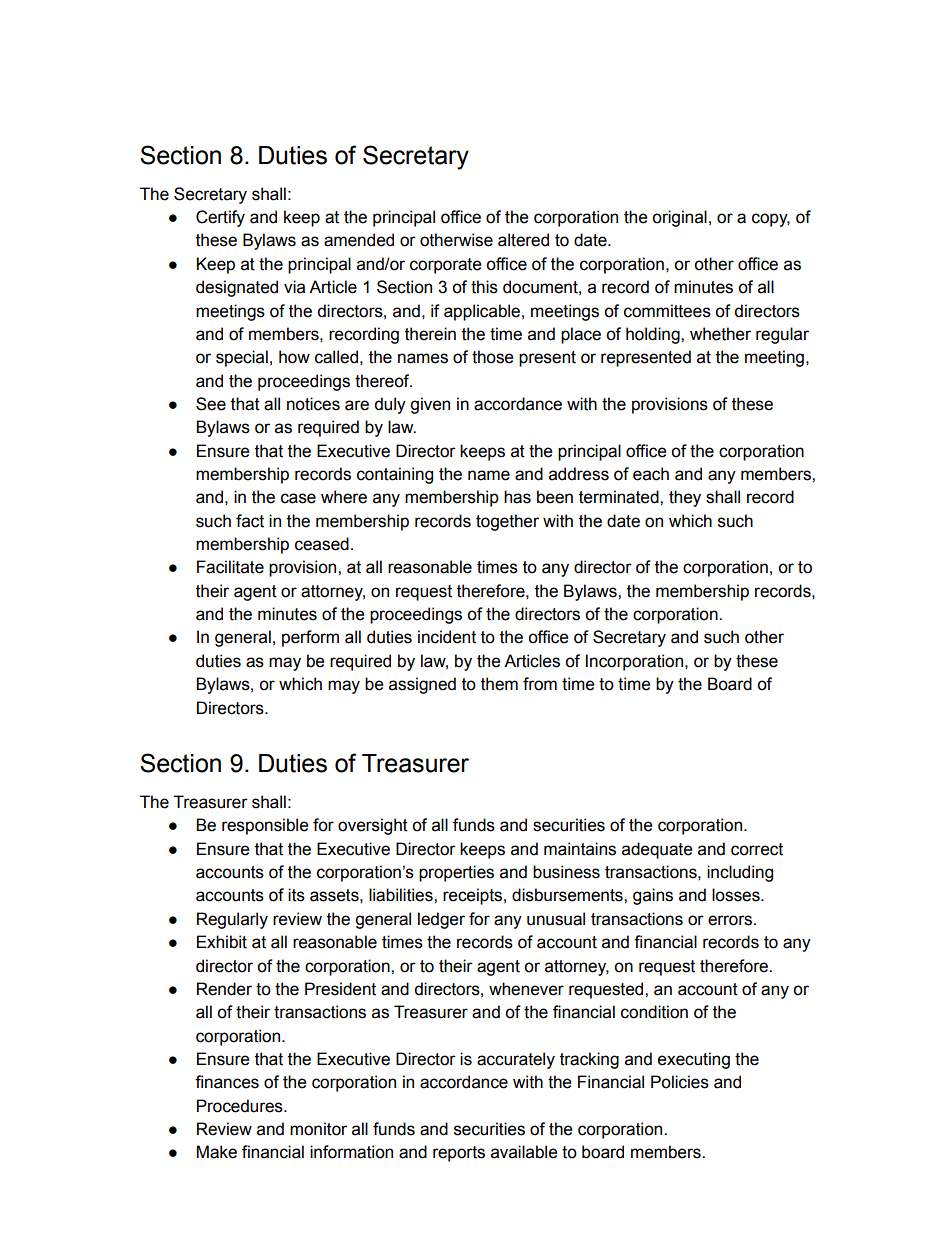 Image resolution: width=952 pixels, height=1233 pixels. What do you see at coordinates (679, 218) in the screenshot?
I see `original` at bounding box center [679, 218].
